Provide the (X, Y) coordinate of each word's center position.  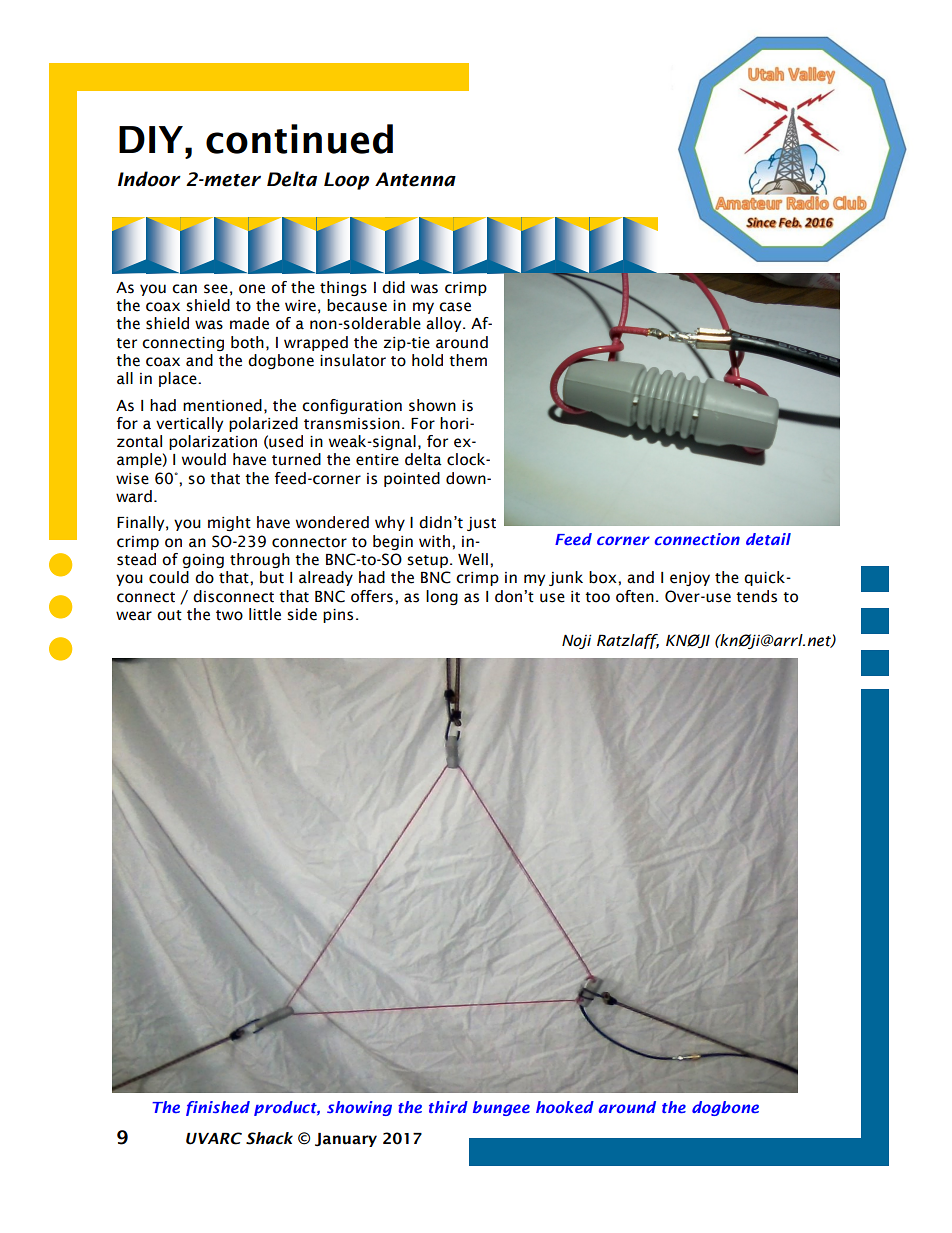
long (442, 597)
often (635, 596)
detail (768, 539)
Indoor (149, 179)
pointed (412, 479)
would (204, 459)
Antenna (415, 179)
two (229, 615)
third (448, 1107)
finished (218, 1108)
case (455, 307)
